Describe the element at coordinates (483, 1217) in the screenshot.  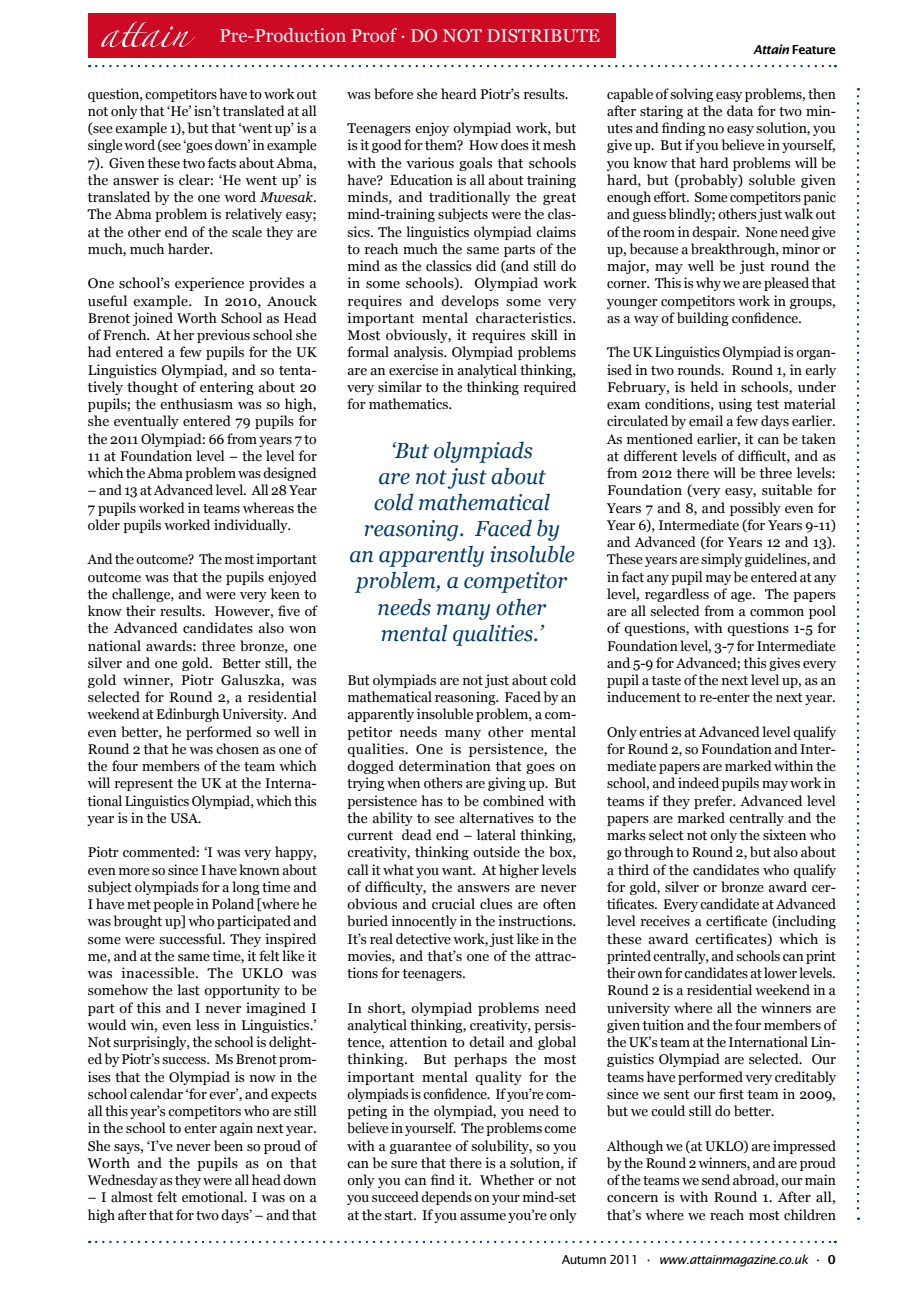
I see `assume` at that location.
